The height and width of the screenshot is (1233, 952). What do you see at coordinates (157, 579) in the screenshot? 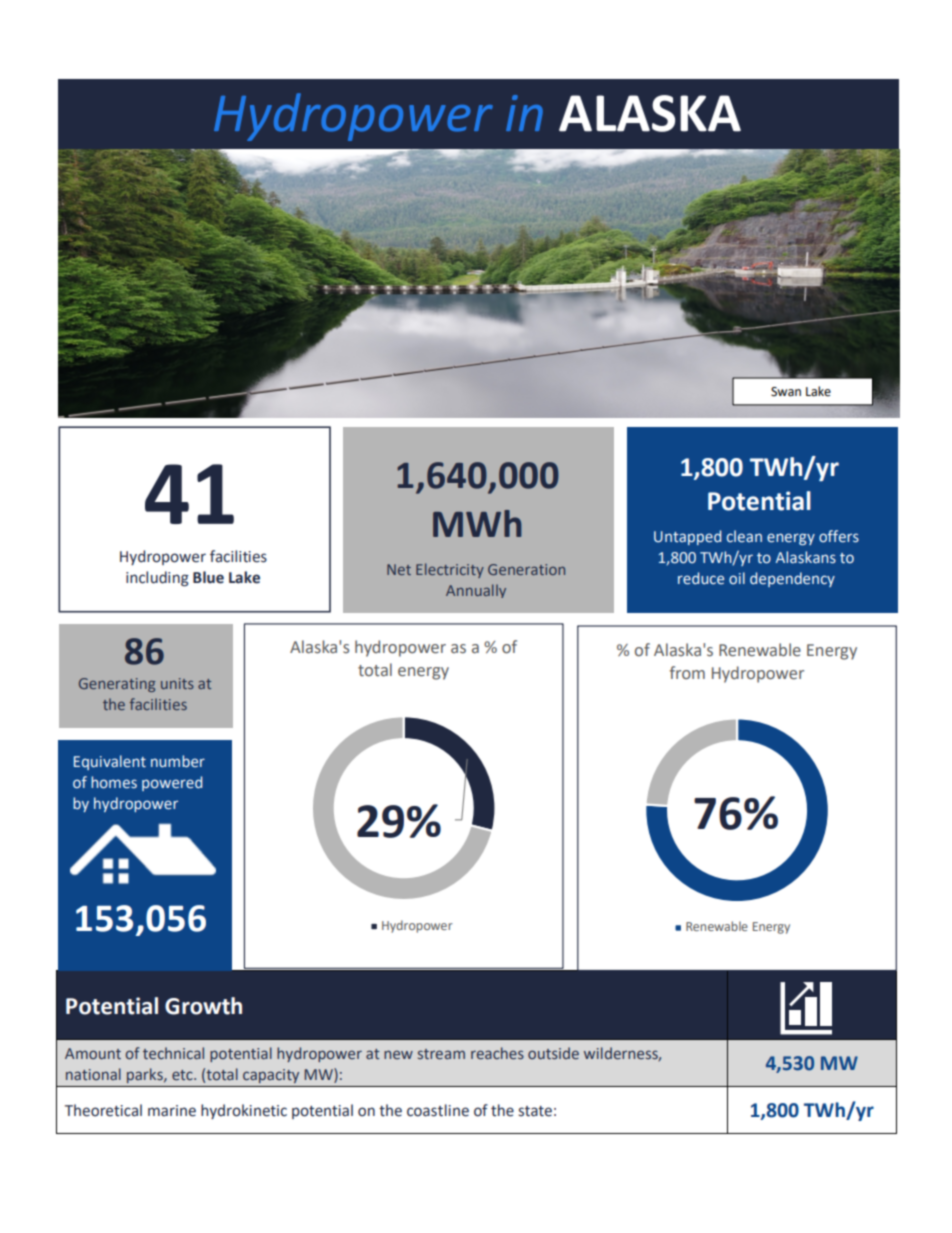
I see `including` at bounding box center [157, 579].
